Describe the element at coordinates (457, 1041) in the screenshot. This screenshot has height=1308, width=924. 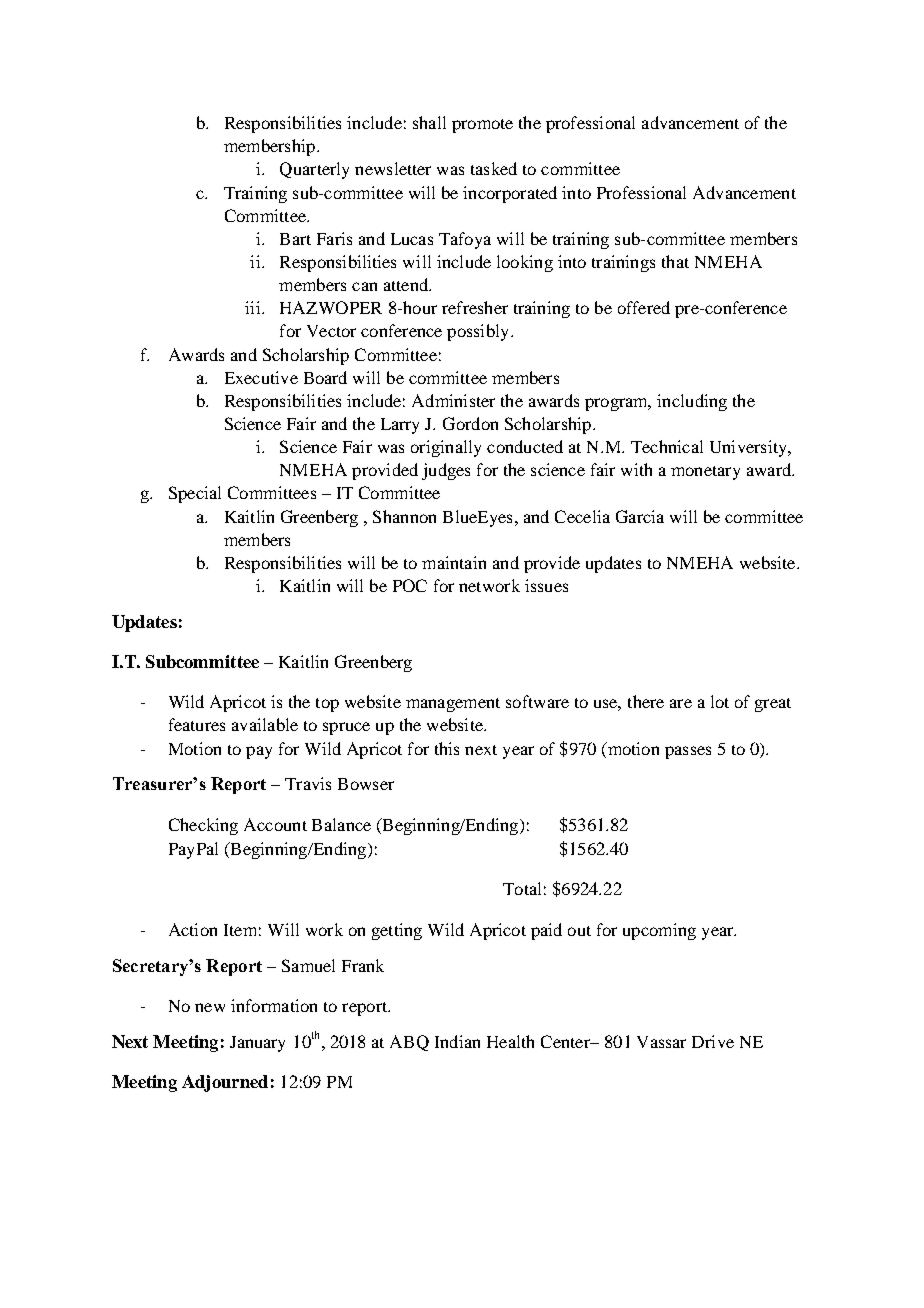
I see `Indian` at that location.
